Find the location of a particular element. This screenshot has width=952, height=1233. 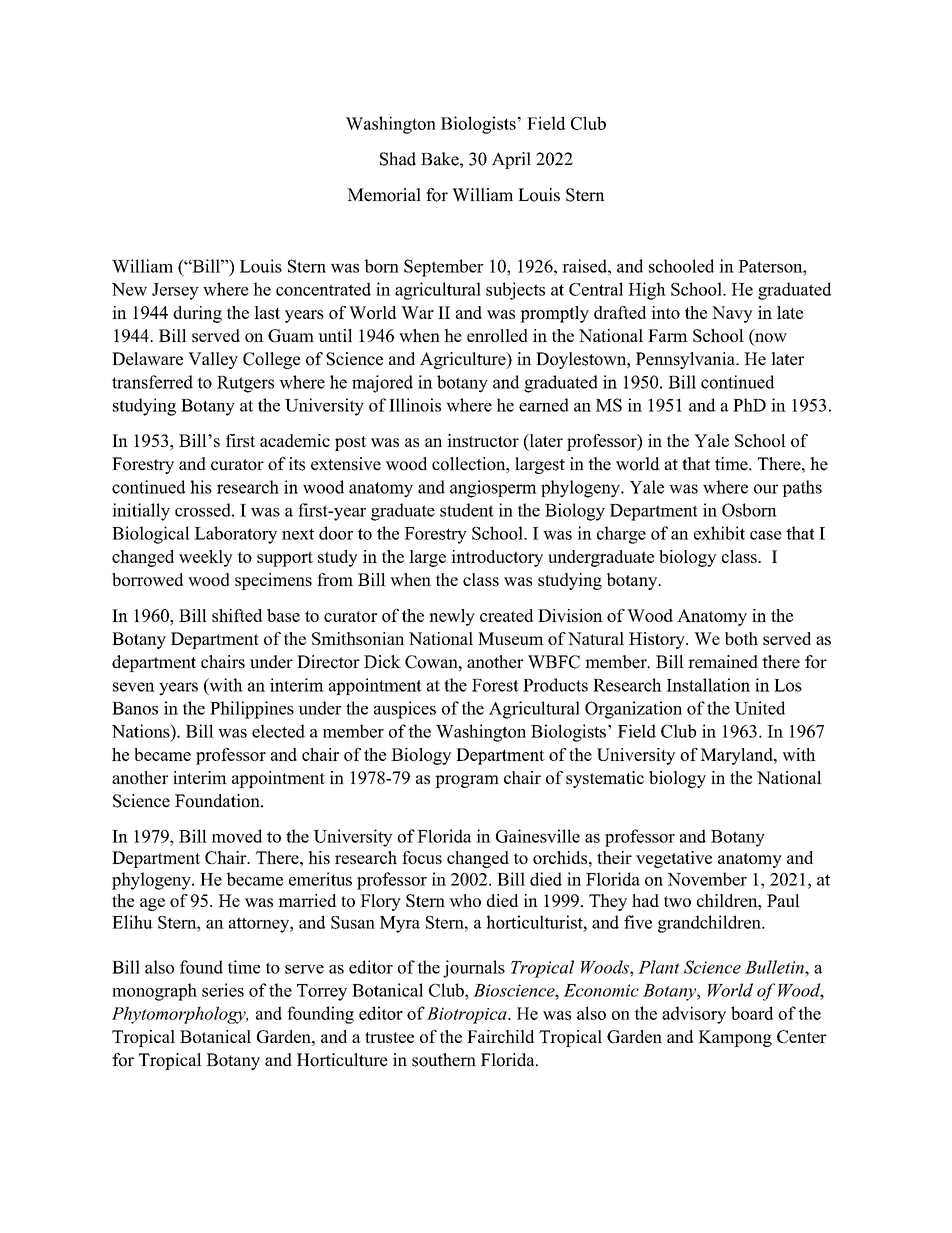

Jersey is located at coordinates (175, 291).
